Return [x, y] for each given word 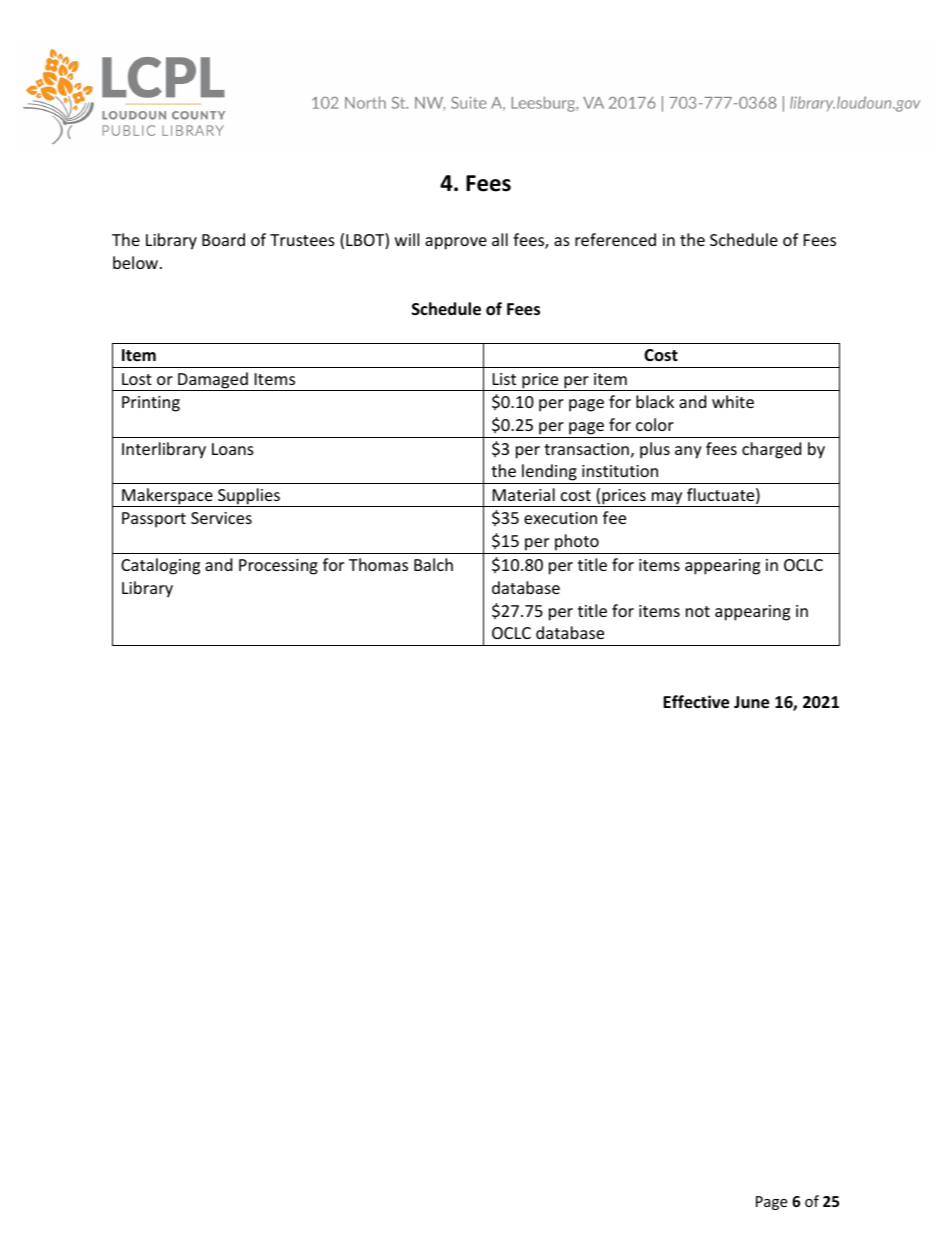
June [751, 702]
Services [221, 518]
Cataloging [160, 566]
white [733, 401]
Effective [696, 702]
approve [456, 243]
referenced [615, 239]
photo [577, 544]
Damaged [213, 381]
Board [223, 239]
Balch [433, 564]
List [504, 379]
